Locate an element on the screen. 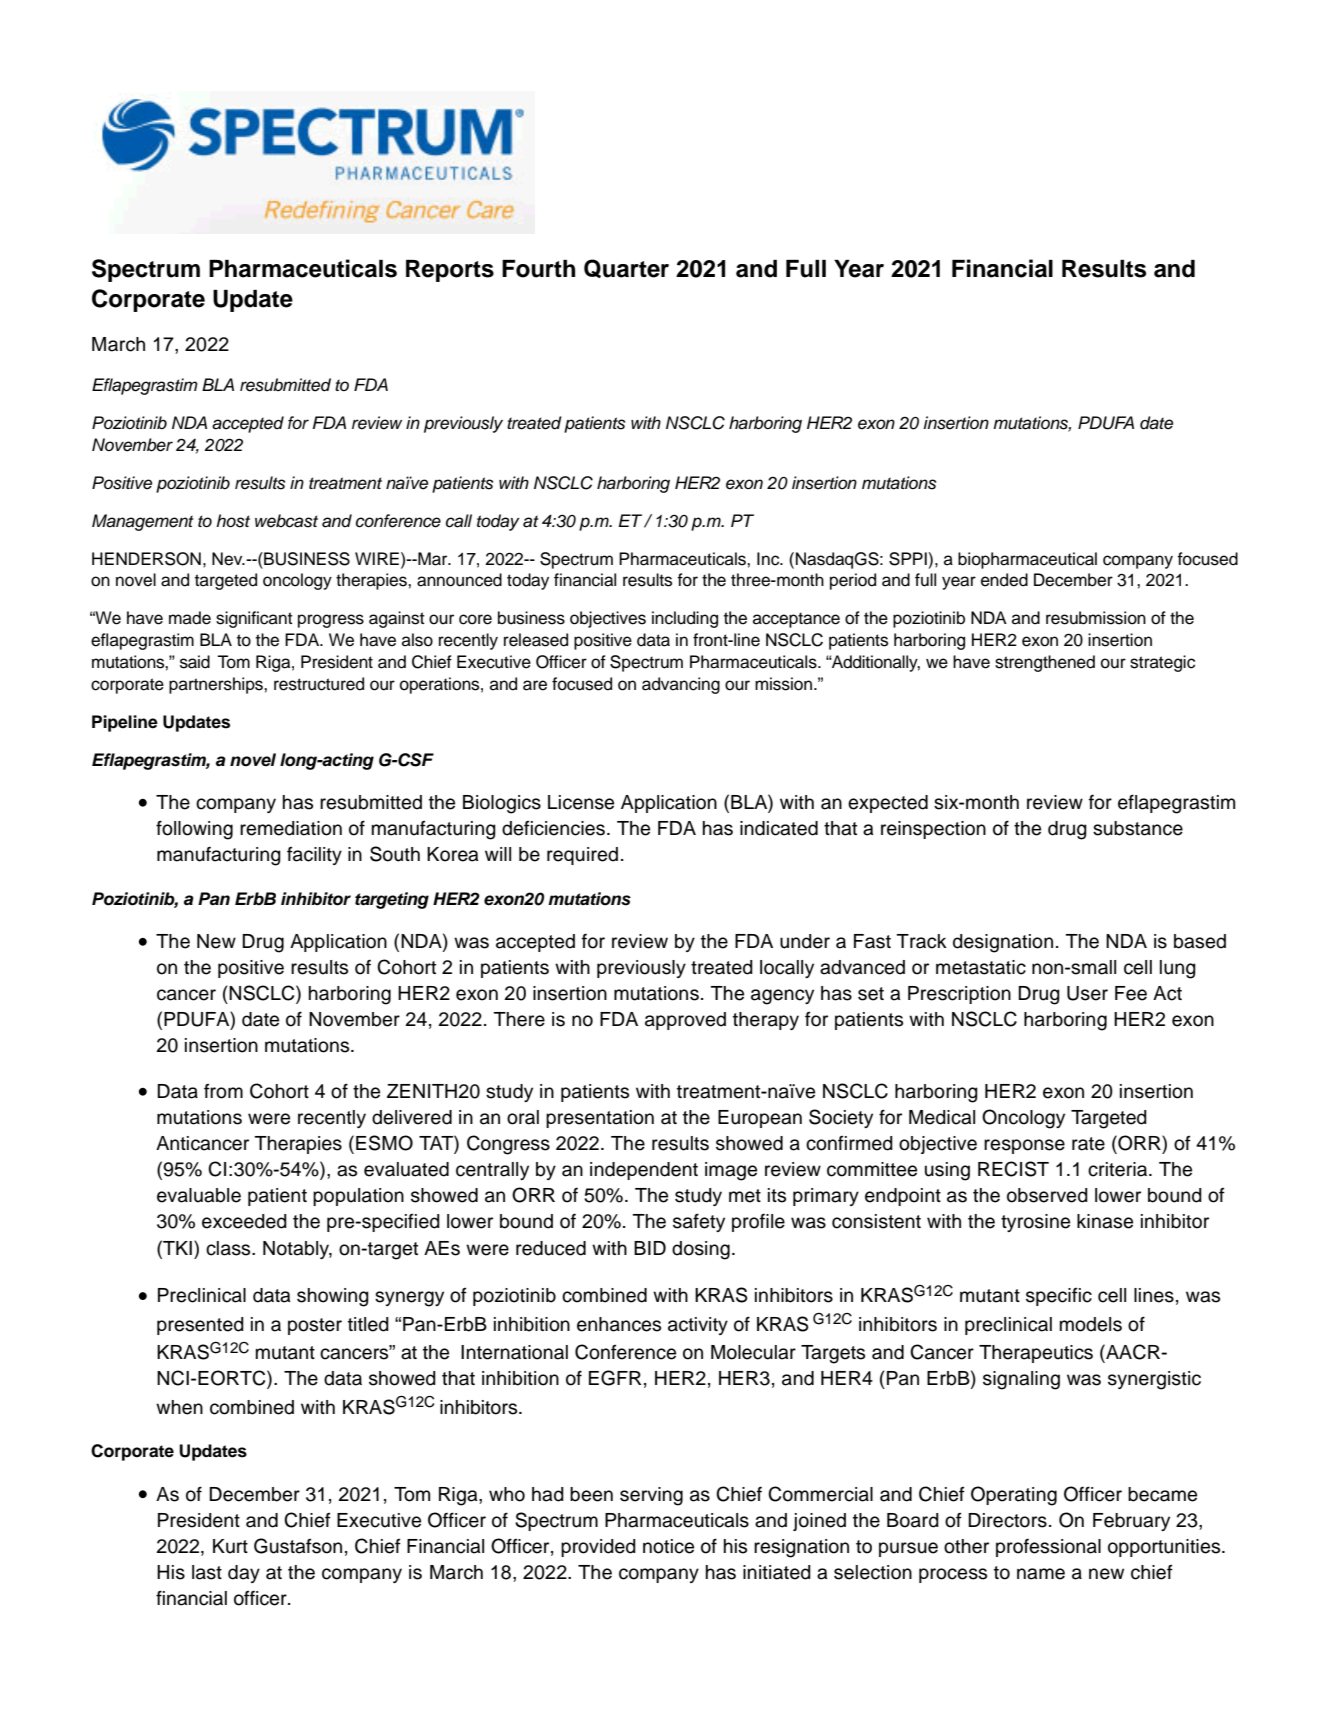 The width and height of the screenshot is (1330, 1721). designation is located at coordinates (1003, 943).
